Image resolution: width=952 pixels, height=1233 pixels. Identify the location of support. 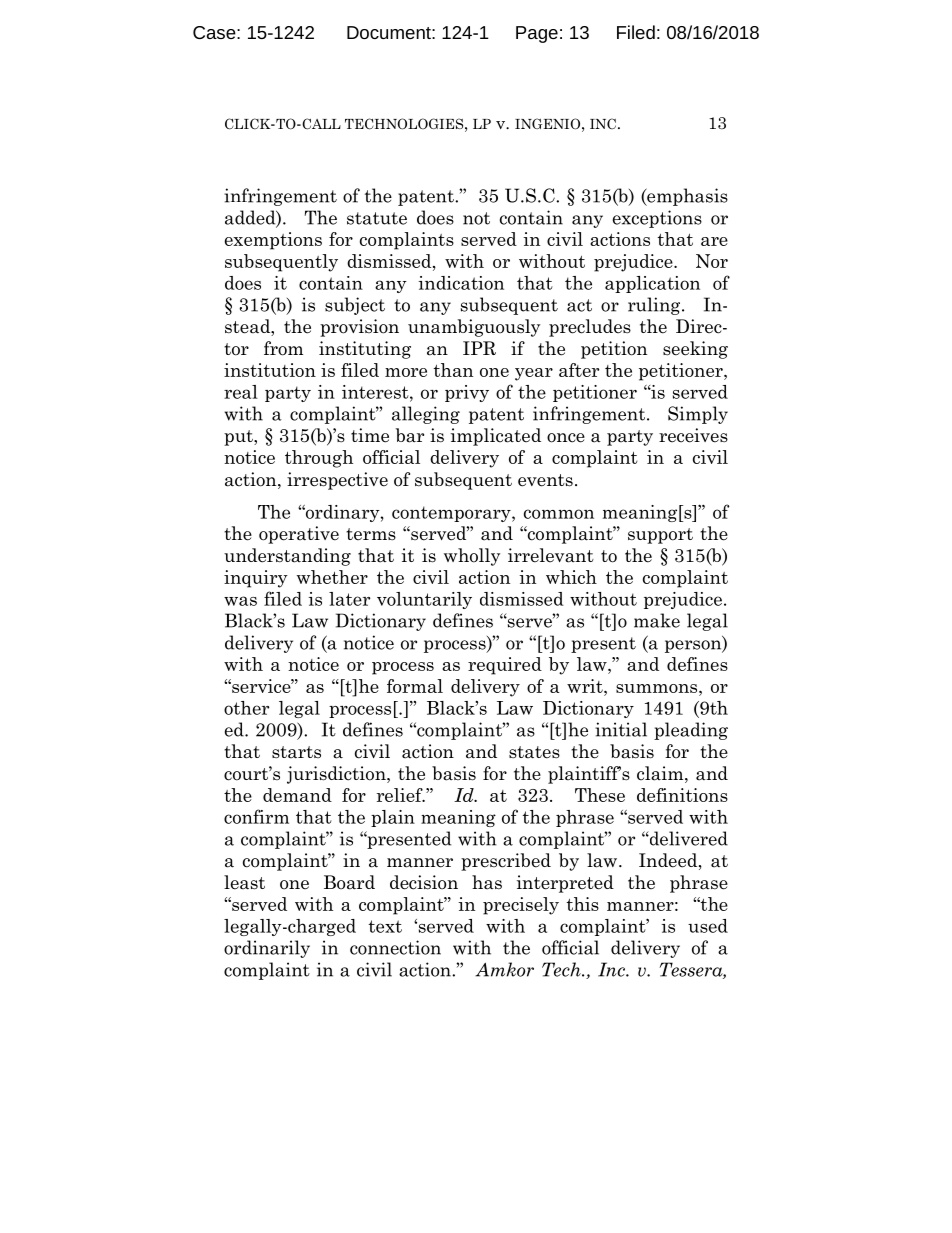
(660, 536).
